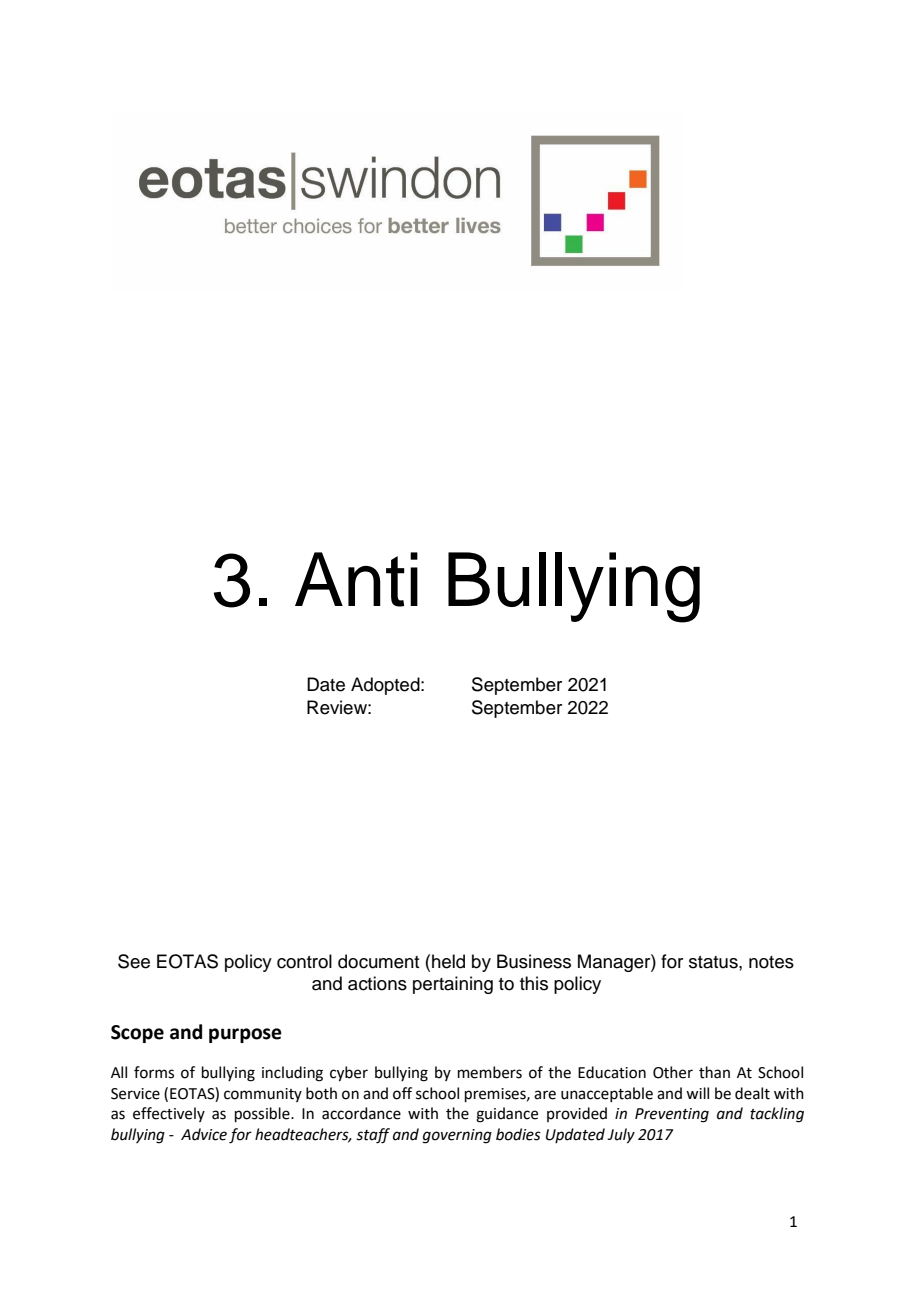 Image resolution: width=924 pixels, height=1308 pixels. What do you see at coordinates (134, 961) in the screenshot?
I see `See` at bounding box center [134, 961].
